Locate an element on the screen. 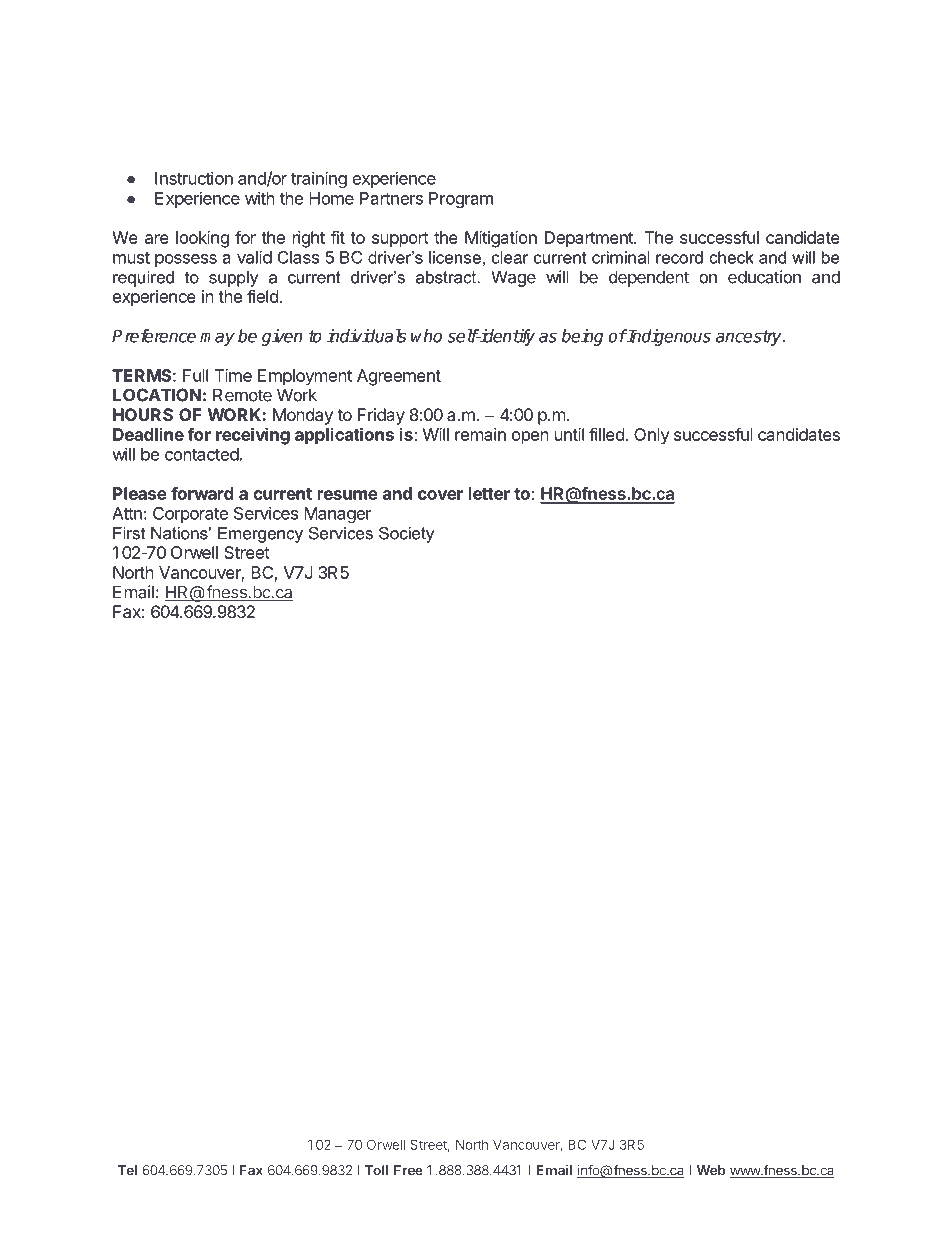  Only is located at coordinates (652, 436).
